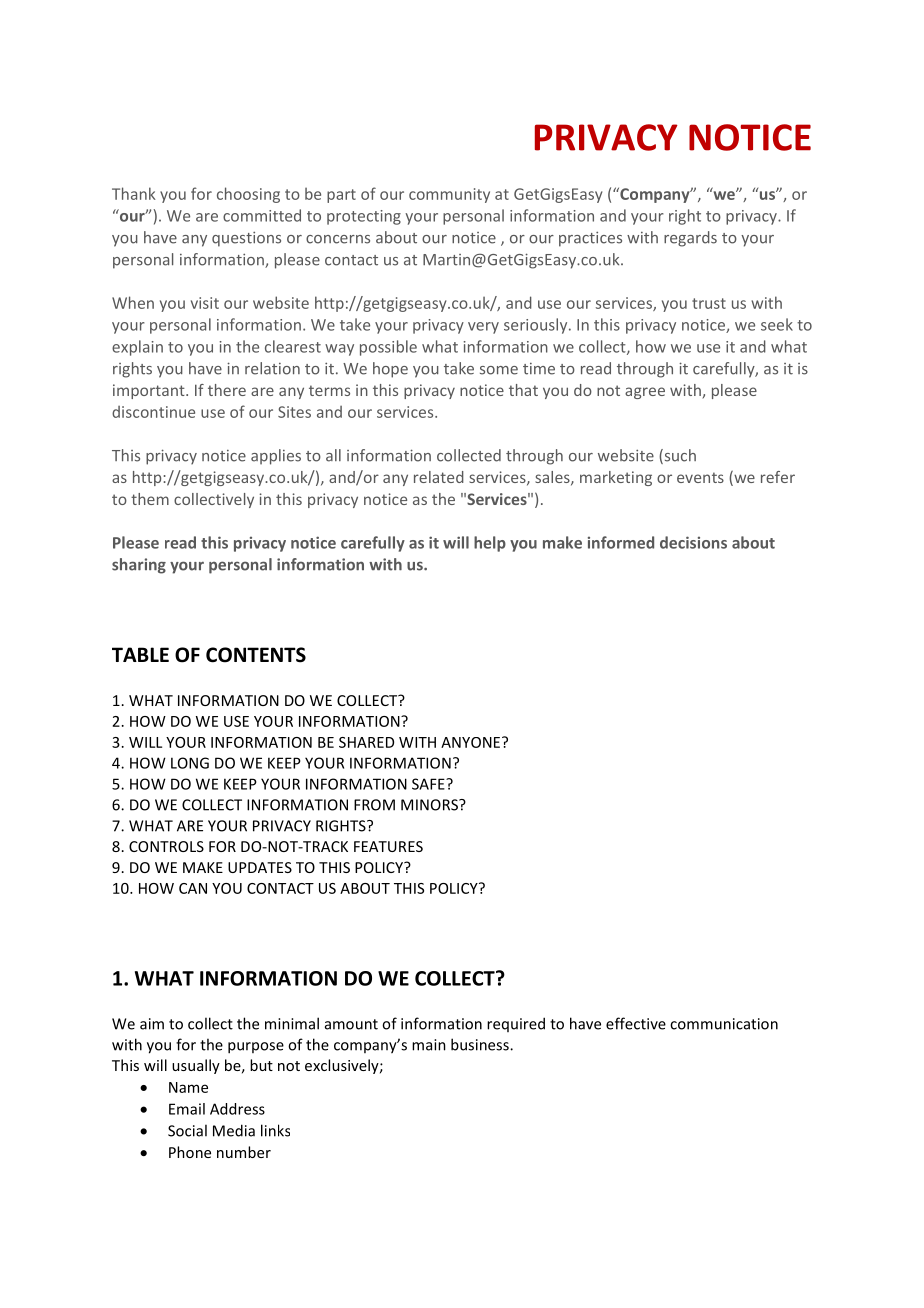  What do you see at coordinates (429, 784) in the screenshot?
I see `SAFE` at bounding box center [429, 784].
